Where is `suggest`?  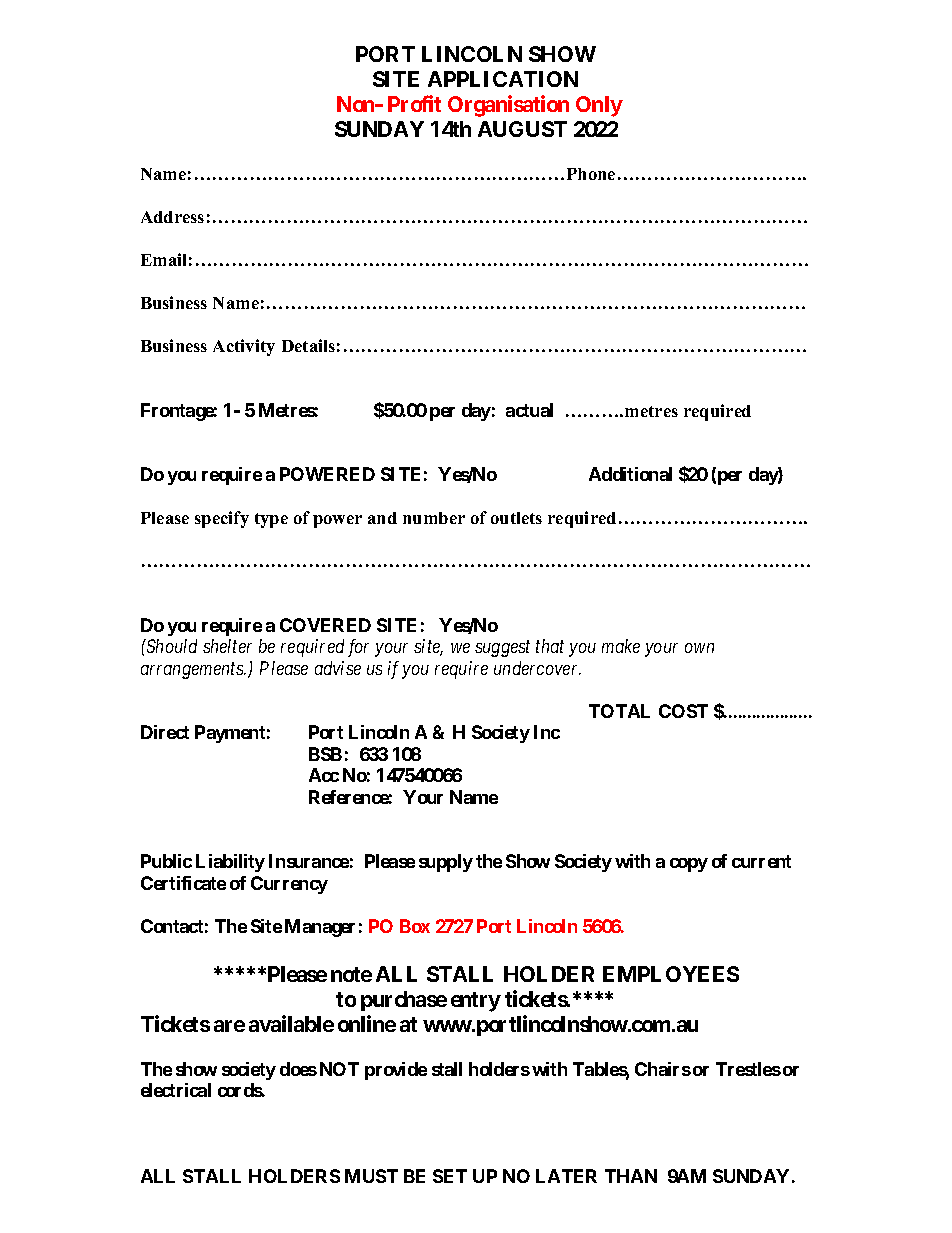 suggest is located at coordinates (502, 649).
